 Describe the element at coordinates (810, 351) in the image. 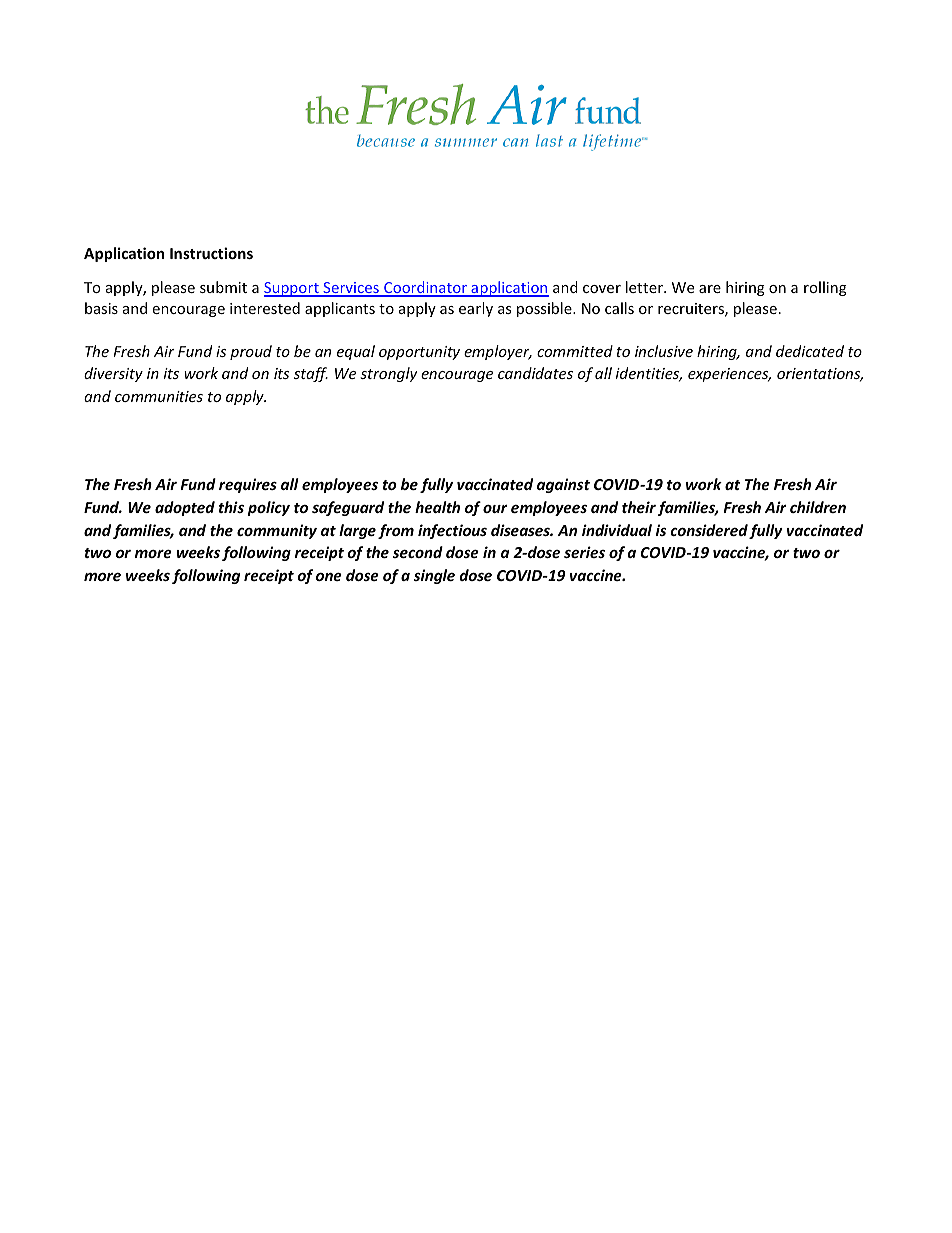

I see `dedicated` at that location.
